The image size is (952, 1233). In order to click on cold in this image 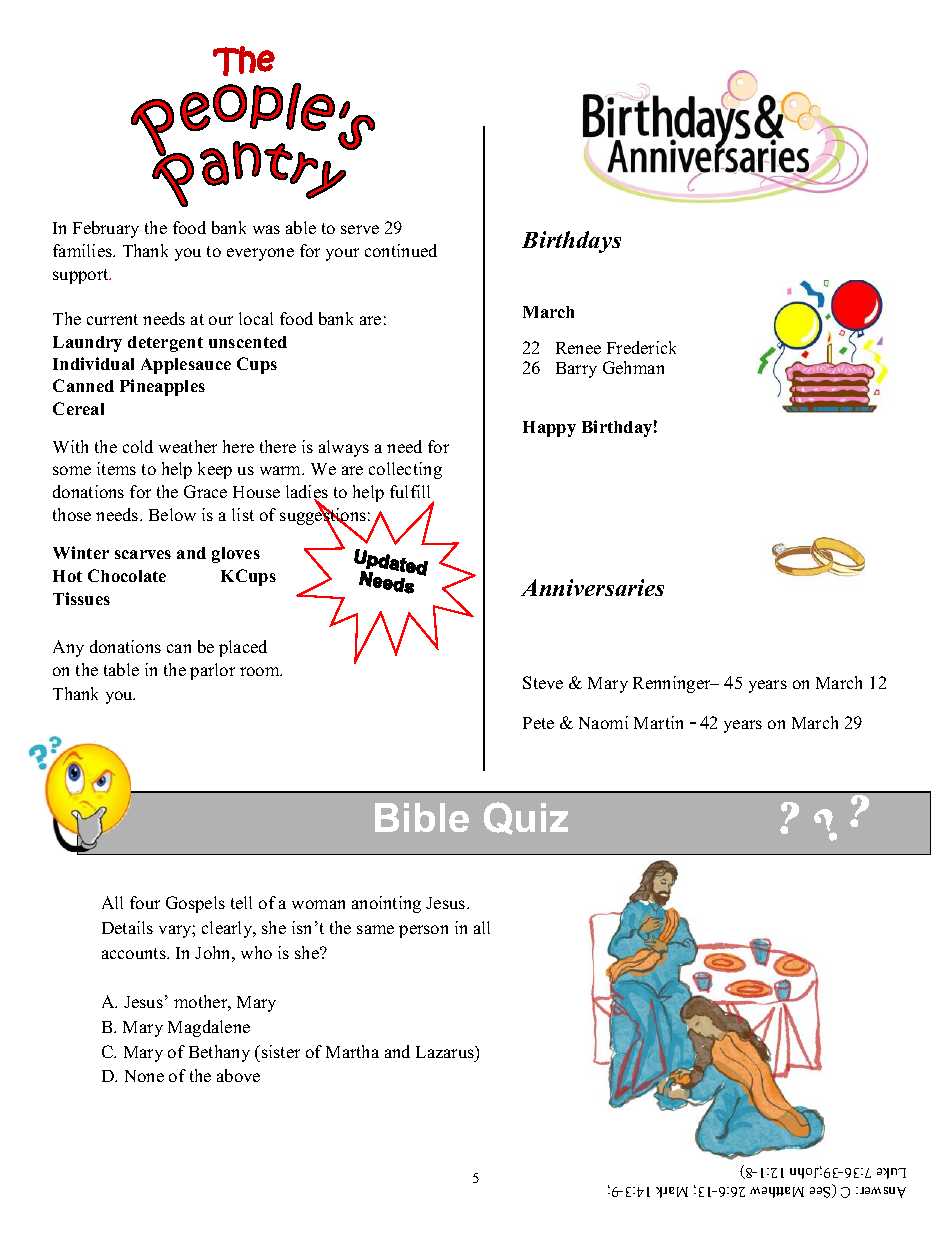, I will do `click(138, 446)`.
